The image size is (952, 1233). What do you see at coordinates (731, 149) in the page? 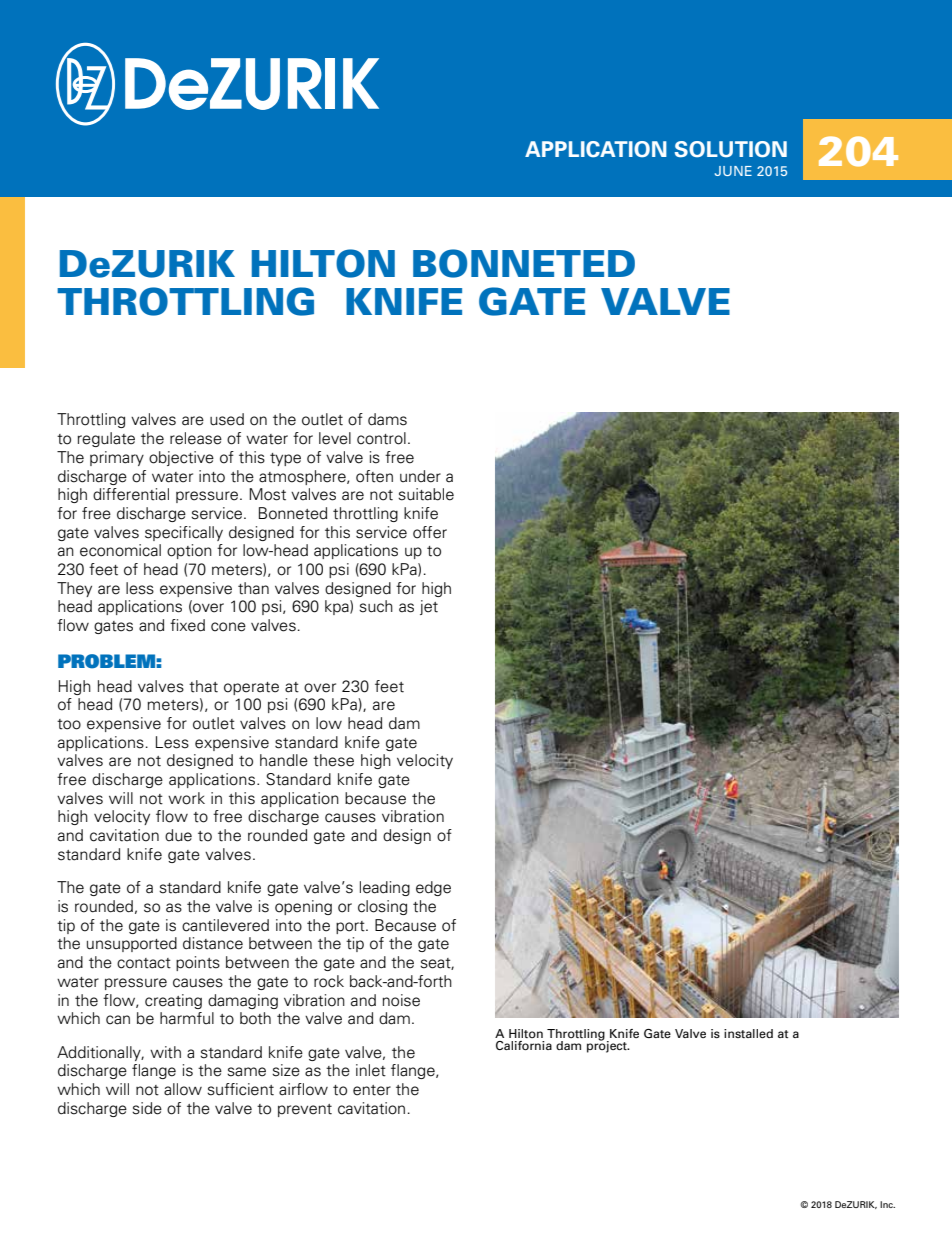
I see `SOLUTION` at bounding box center [731, 149].
